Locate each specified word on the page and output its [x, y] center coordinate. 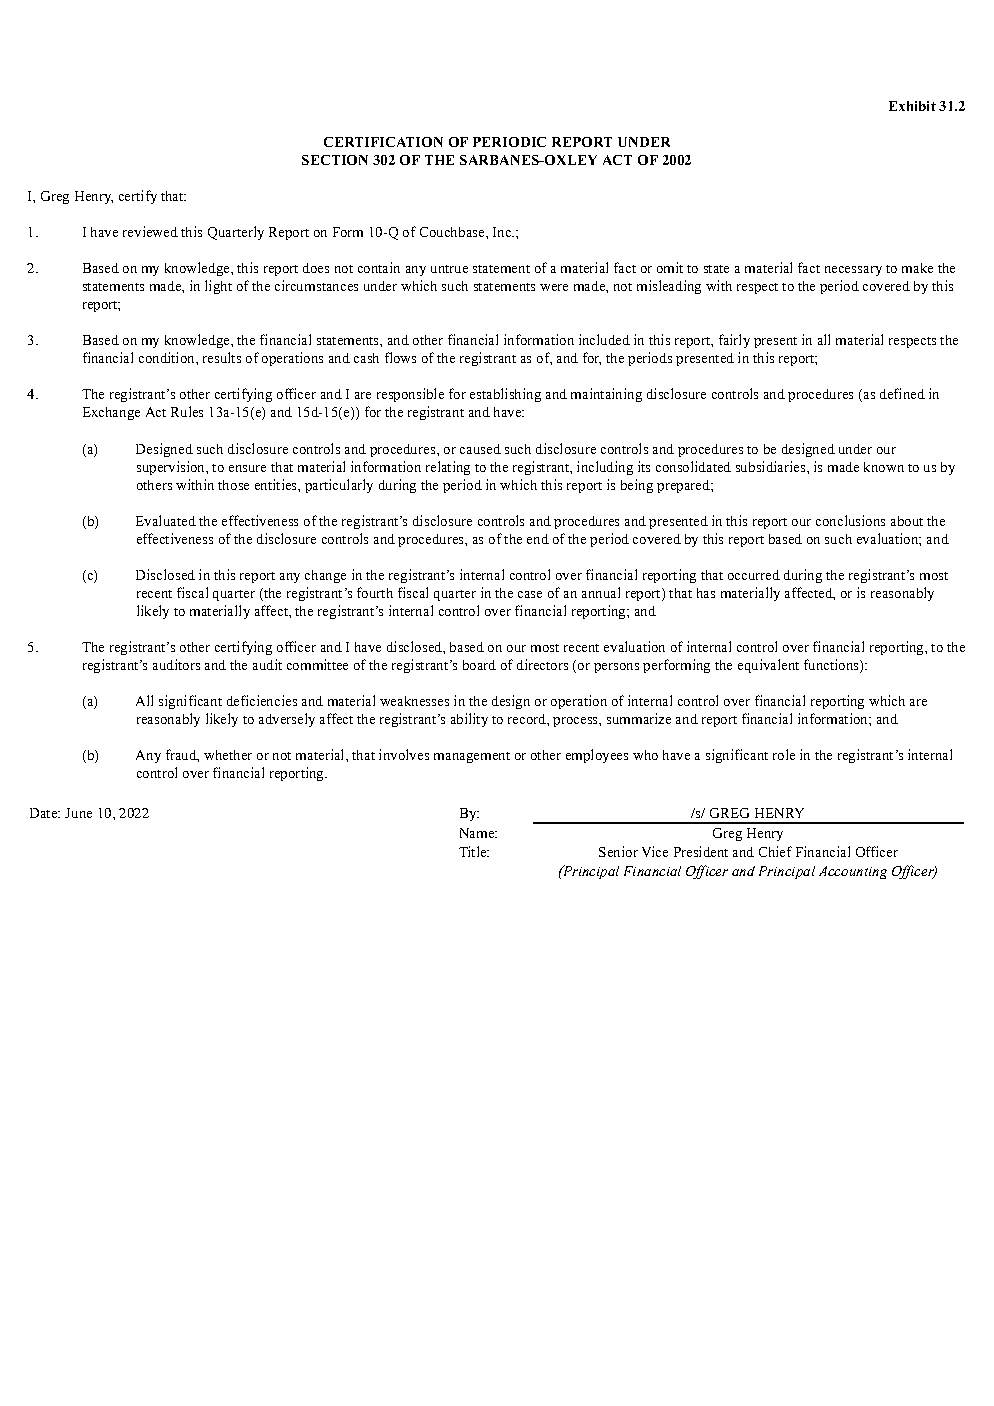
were [554, 287]
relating [448, 468]
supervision [172, 468]
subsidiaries [772, 466]
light [218, 287]
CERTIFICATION [383, 142]
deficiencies [262, 700]
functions [832, 666]
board [479, 665]
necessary [853, 271]
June [78, 813]
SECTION [335, 160]
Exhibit [912, 106]
